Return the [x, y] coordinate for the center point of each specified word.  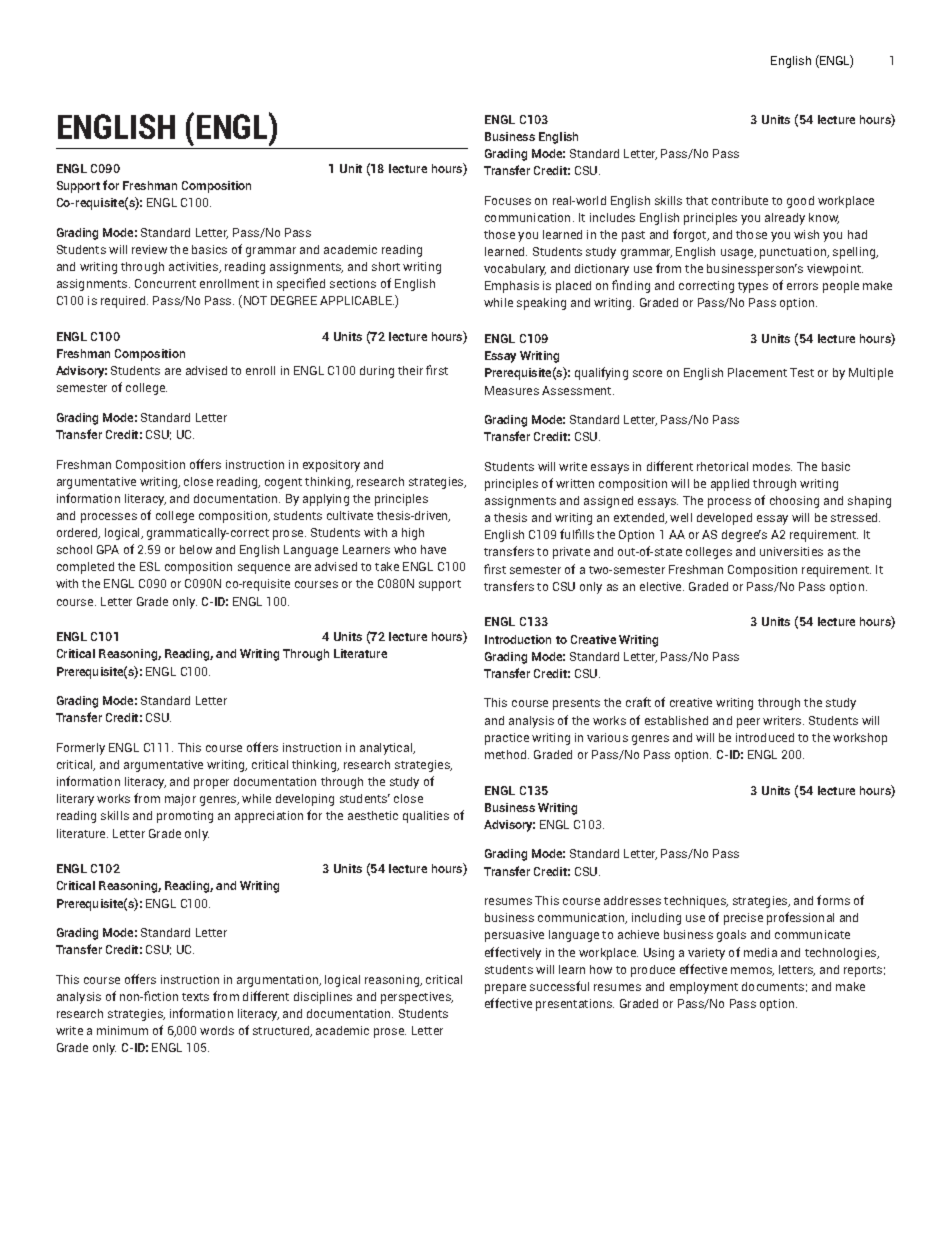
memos [752, 971]
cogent [283, 483]
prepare [505, 989]
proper [211, 784]
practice [507, 739]
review [149, 249]
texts [195, 997]
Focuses [508, 200]
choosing [794, 502]
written [575, 483]
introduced [765, 737]
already [785, 219]
